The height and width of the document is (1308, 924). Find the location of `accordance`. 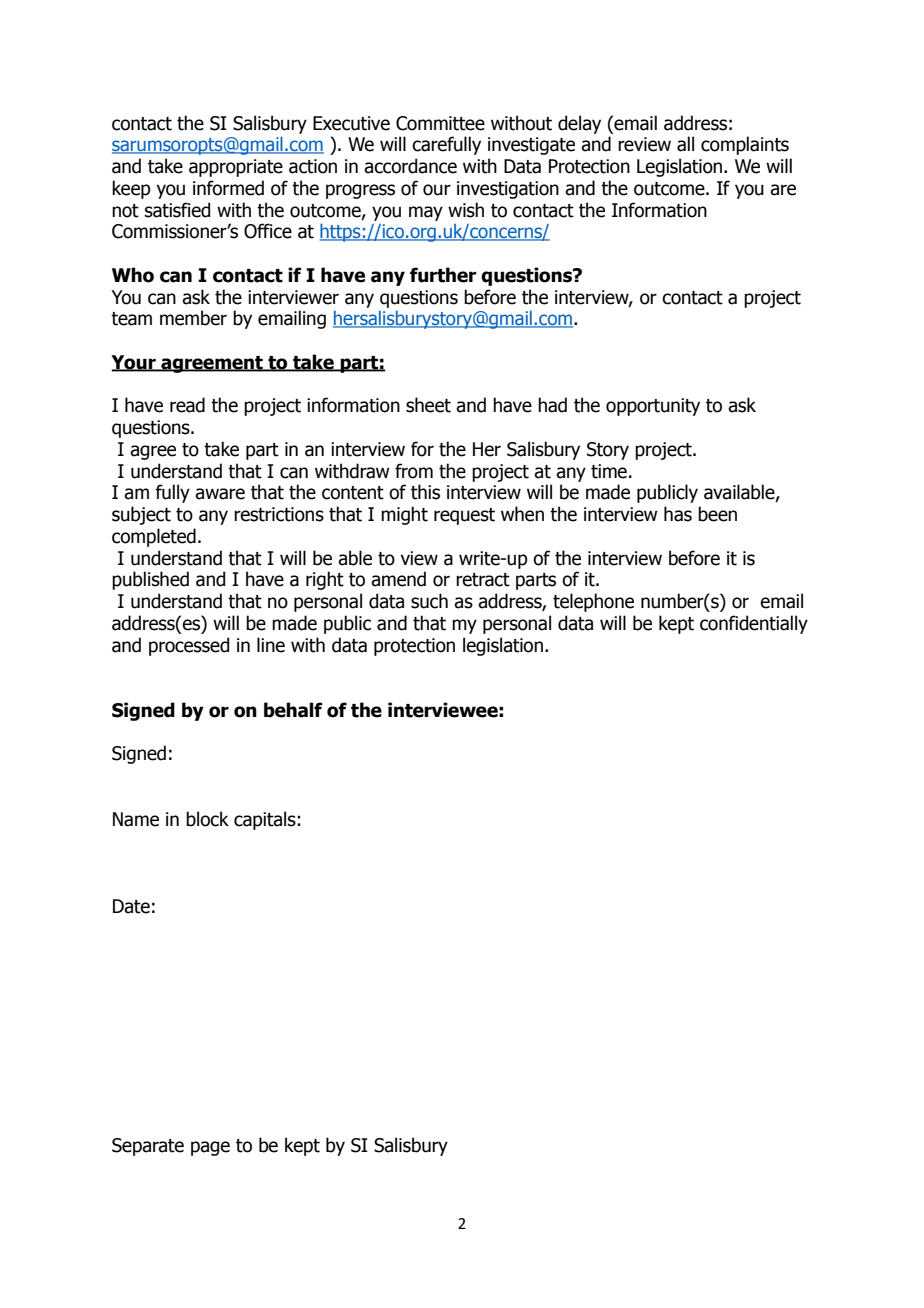

accordance is located at coordinates (410, 166).
